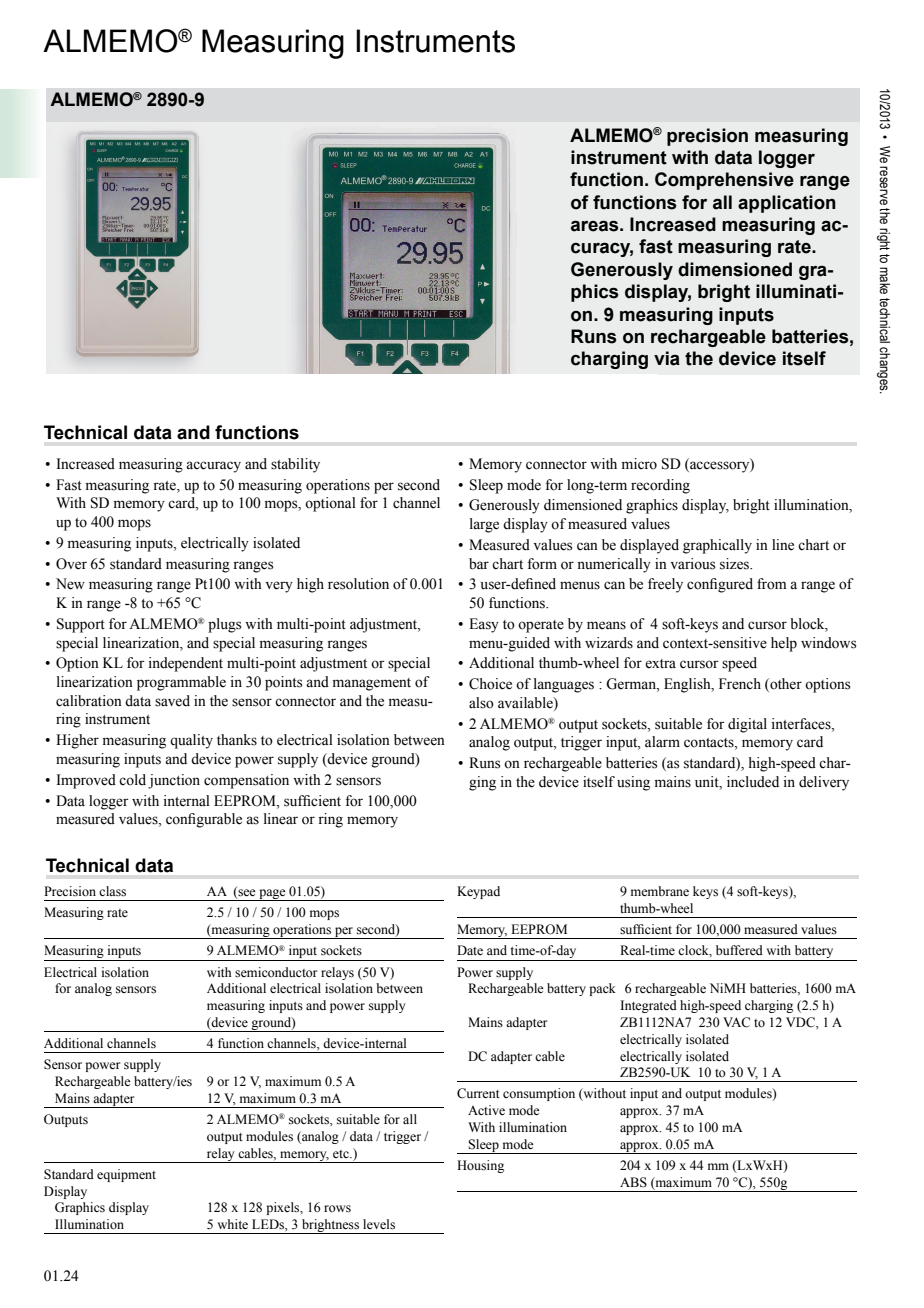  Describe the element at coordinates (295, 465) in the screenshot. I see `stability` at that location.
